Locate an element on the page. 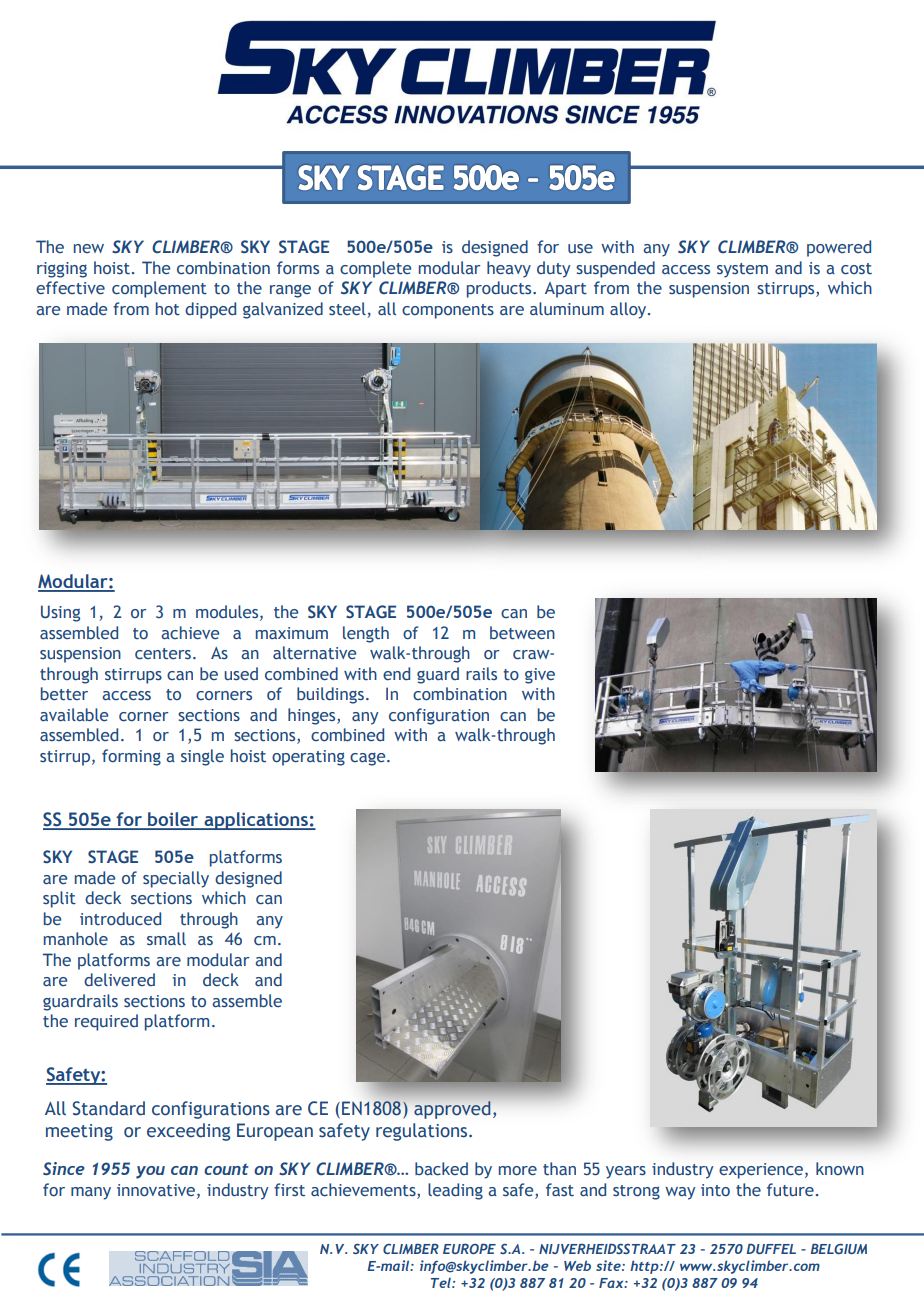 The image size is (924, 1303). centers is located at coordinates (163, 654).
